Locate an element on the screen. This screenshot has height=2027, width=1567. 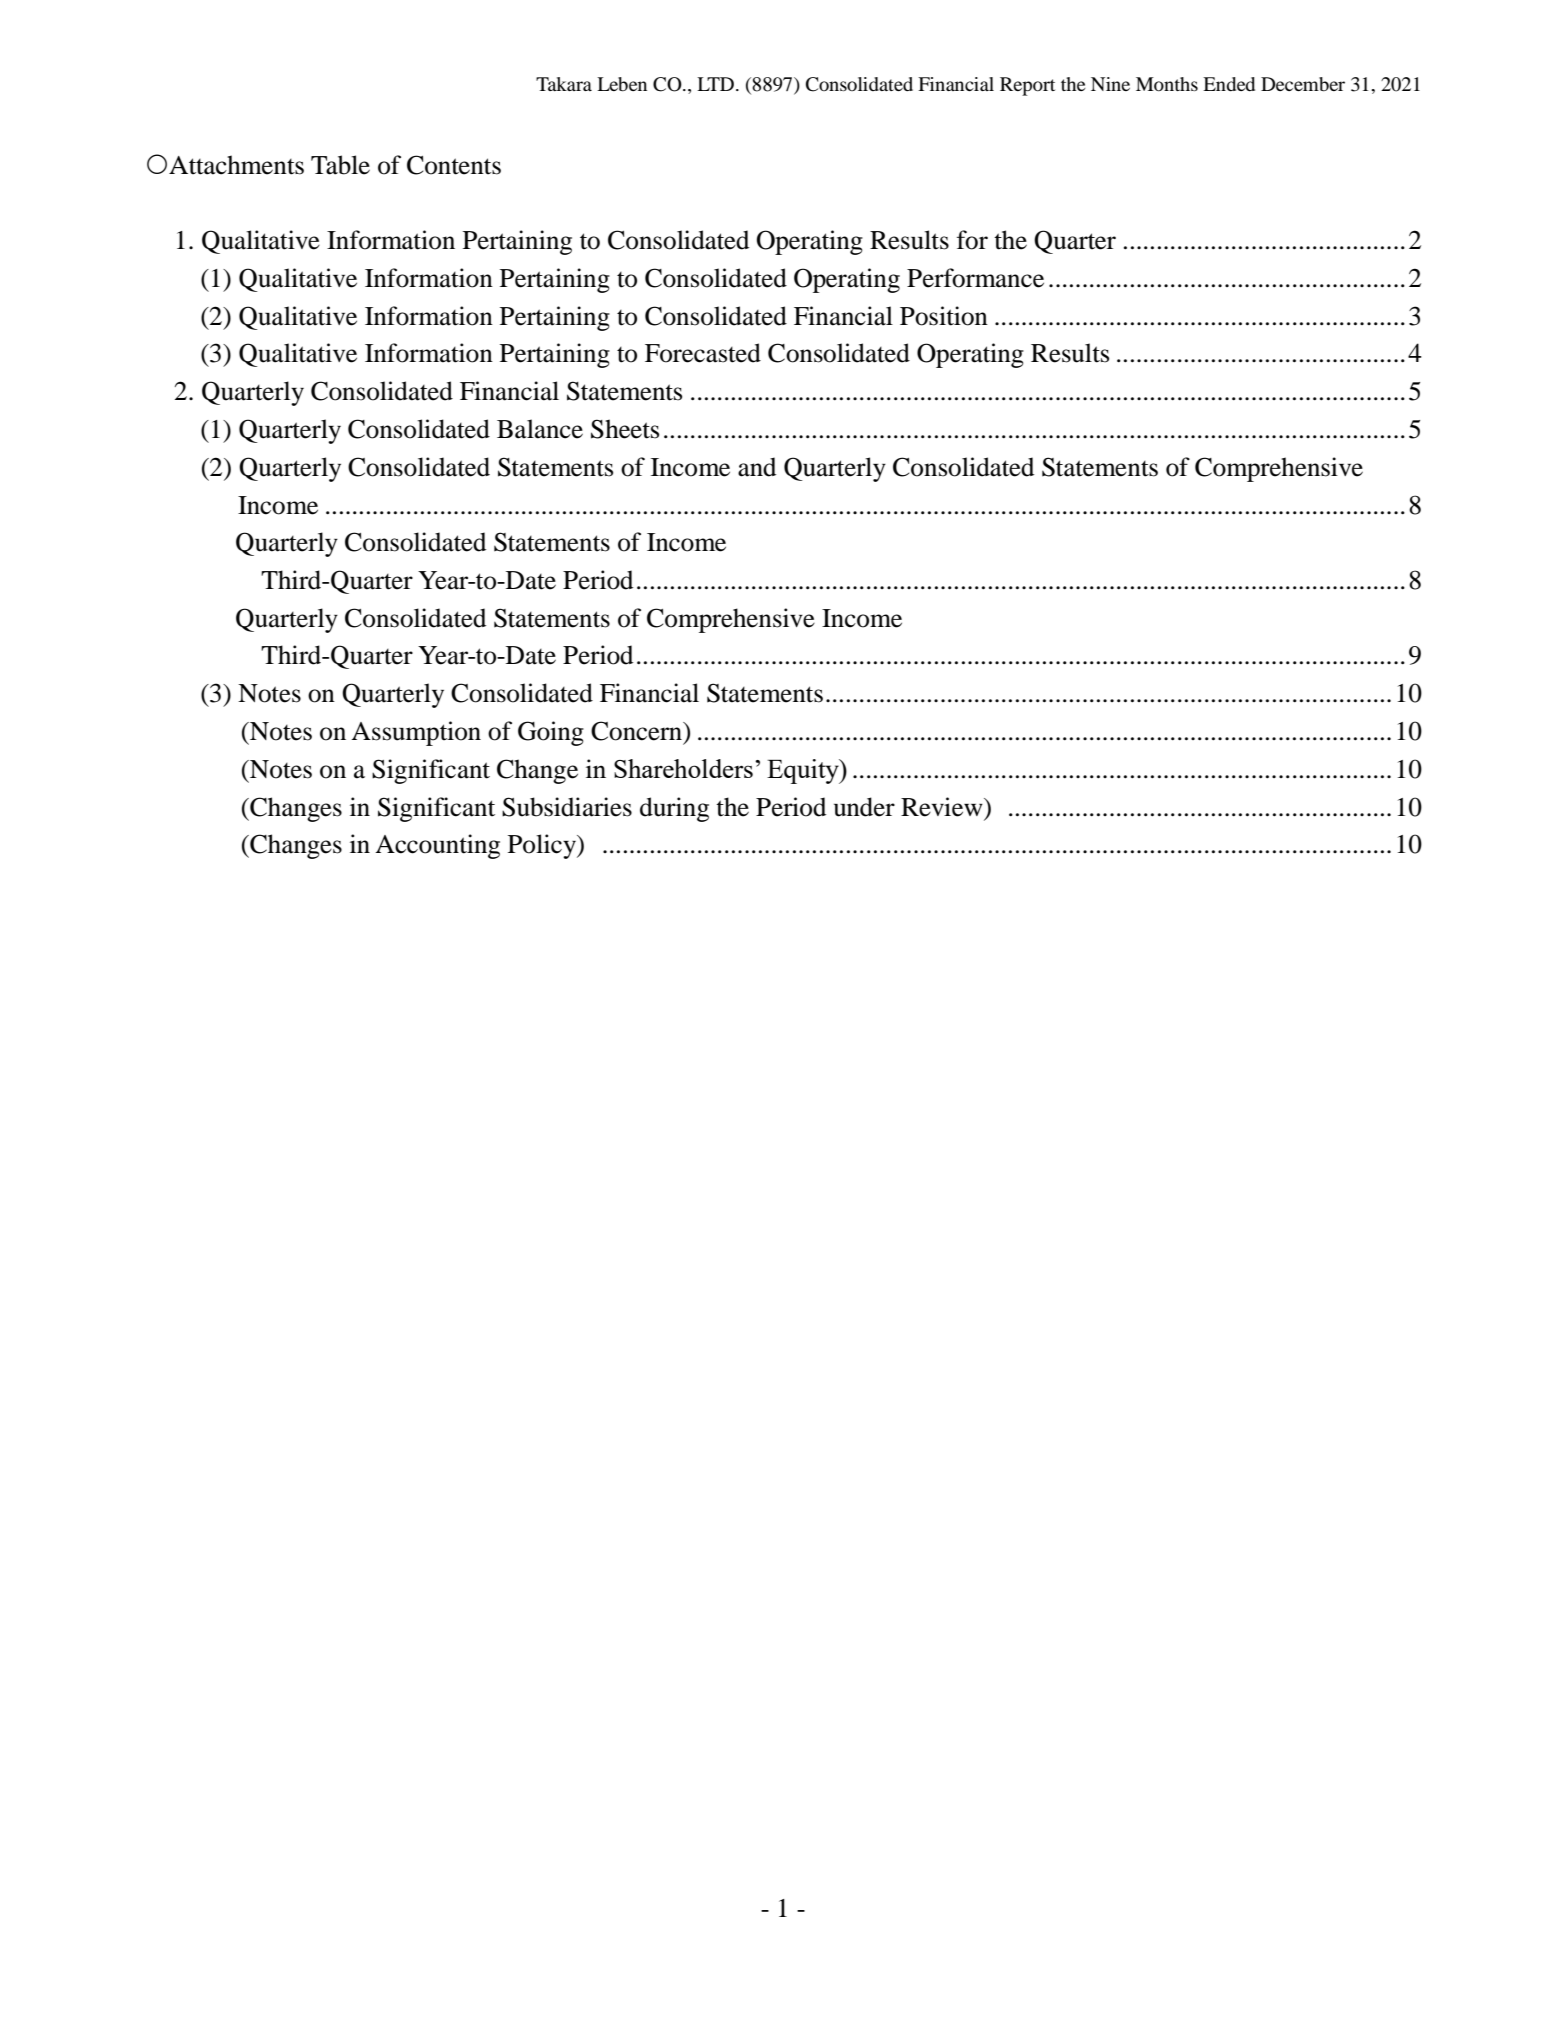
Balance is located at coordinates (540, 429).
